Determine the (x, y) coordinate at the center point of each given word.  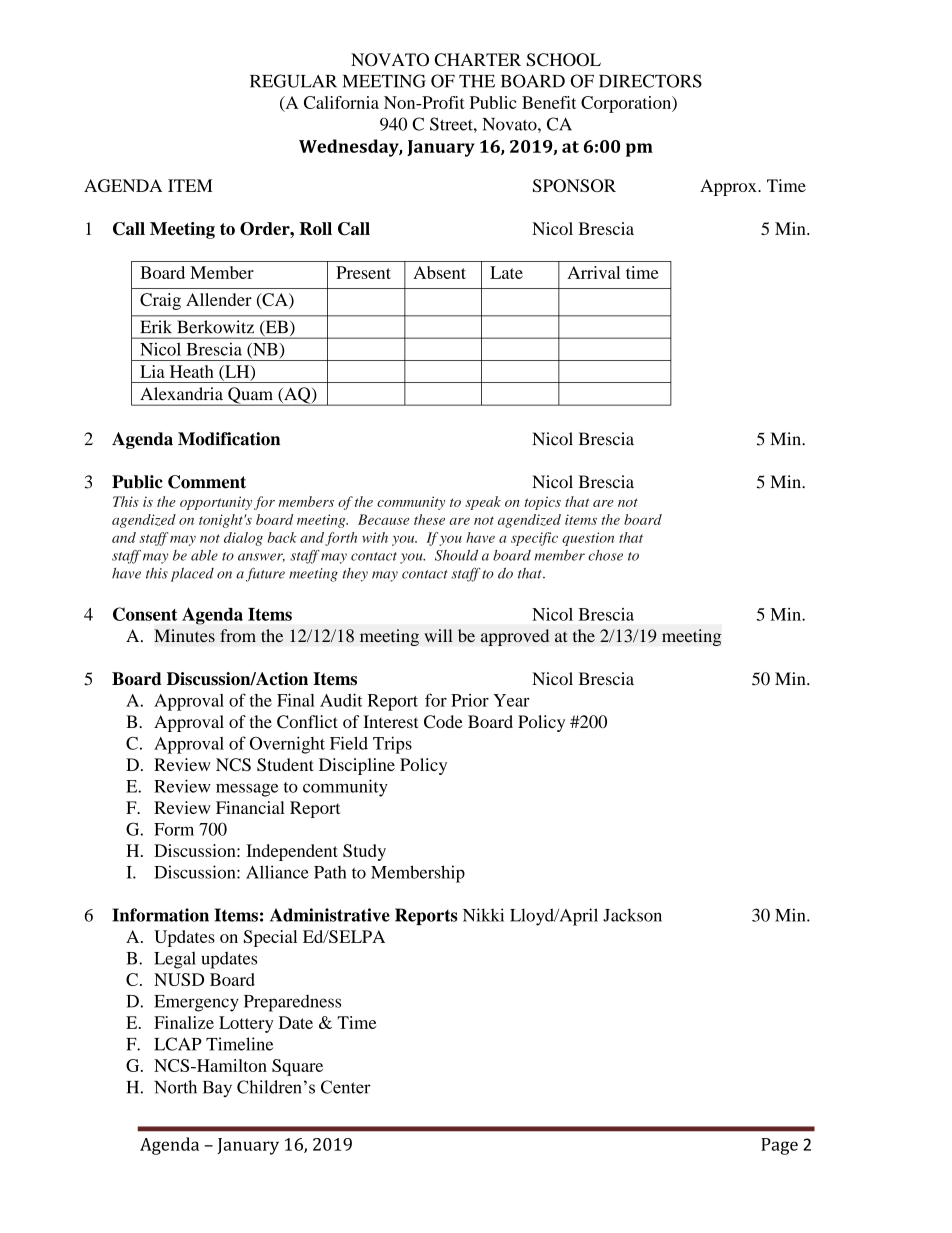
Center (346, 1087)
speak (483, 503)
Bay (217, 1089)
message (247, 790)
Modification (229, 439)
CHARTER (477, 59)
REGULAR (293, 81)
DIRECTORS (650, 81)
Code (443, 722)
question (588, 539)
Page (779, 1146)
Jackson (632, 915)
